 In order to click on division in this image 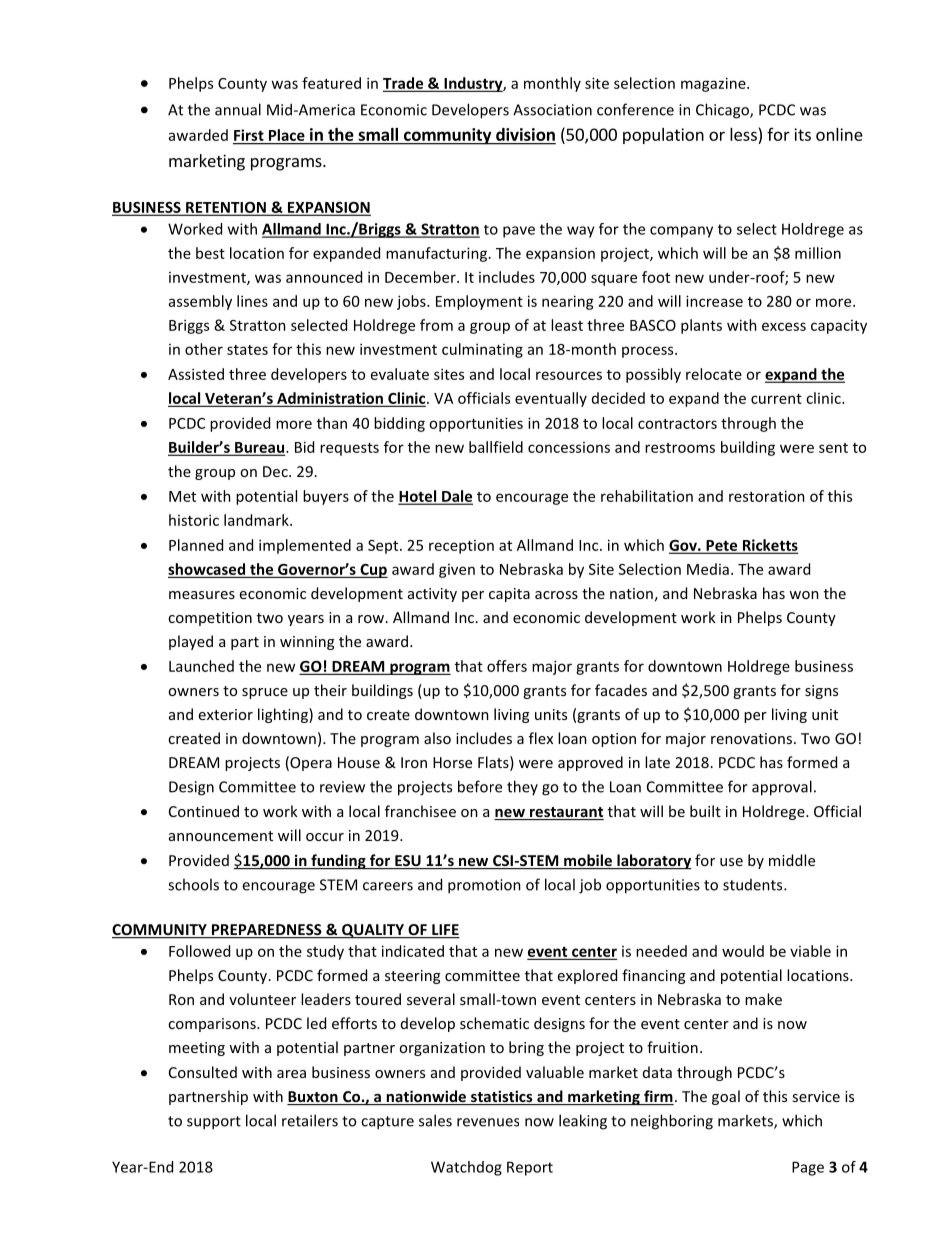, I will do `click(525, 136)`.
